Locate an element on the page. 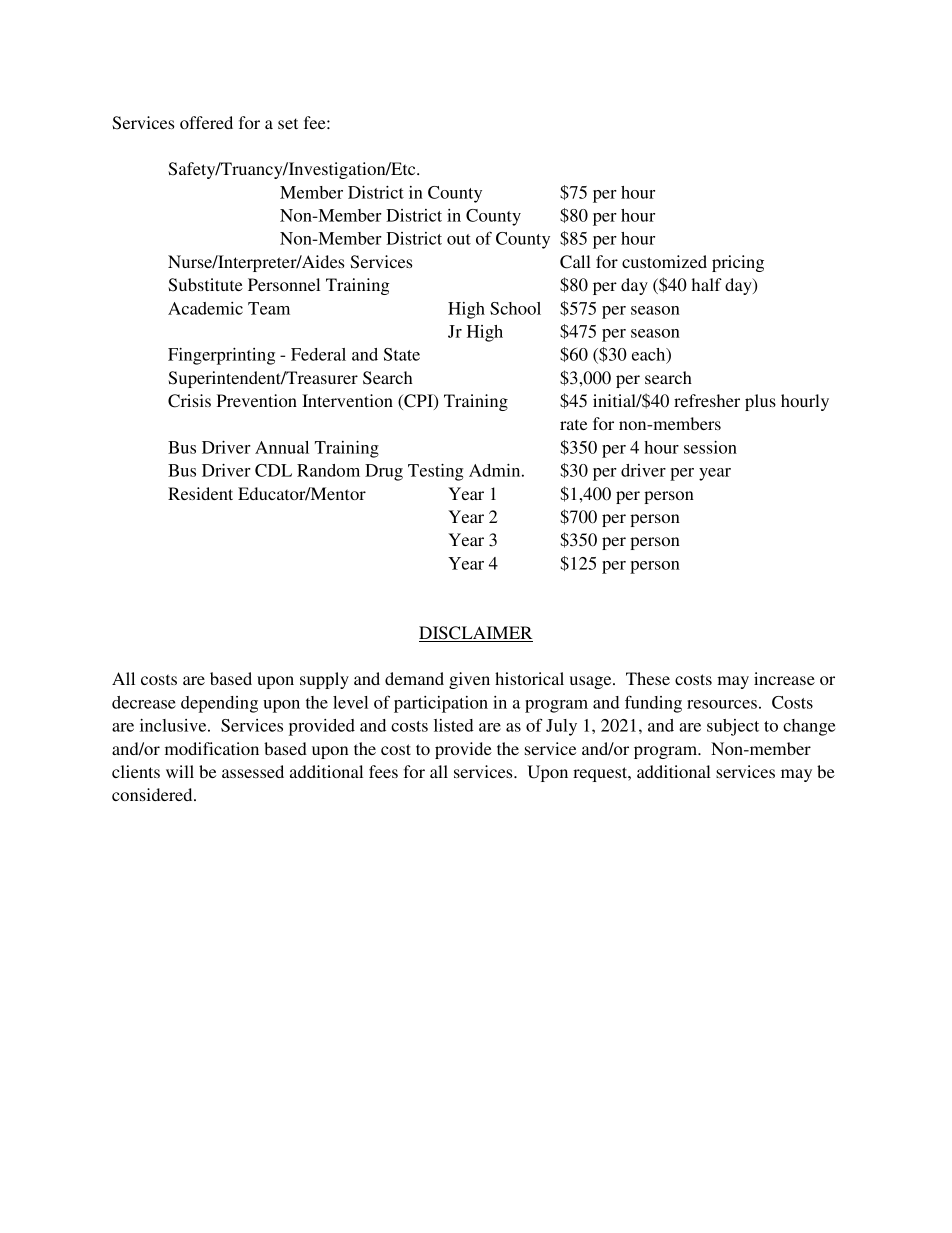 The width and height of the page is (952, 1233). assessed is located at coordinates (253, 771).
